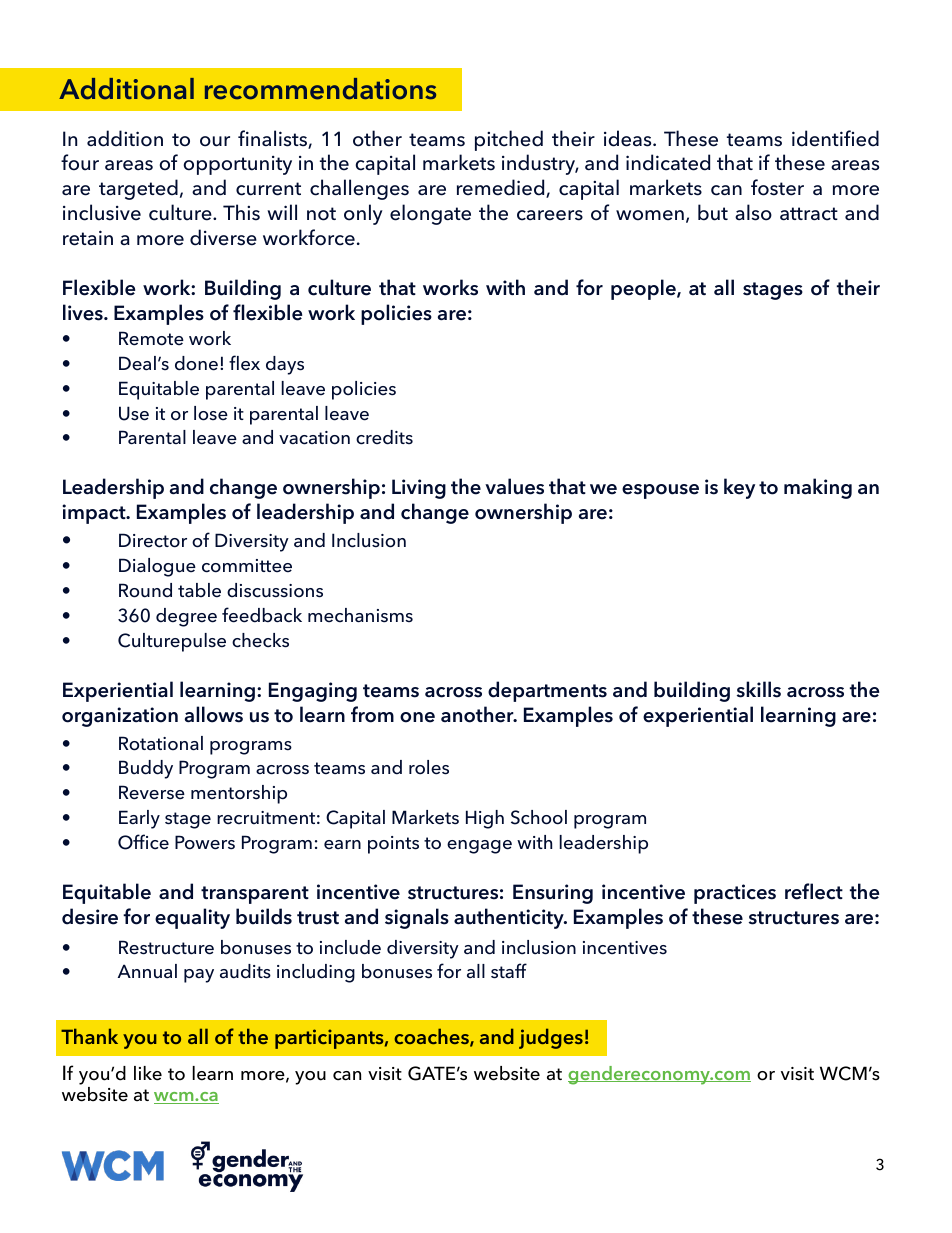 This screenshot has width=952, height=1233. I want to click on like, so click(148, 1073).
